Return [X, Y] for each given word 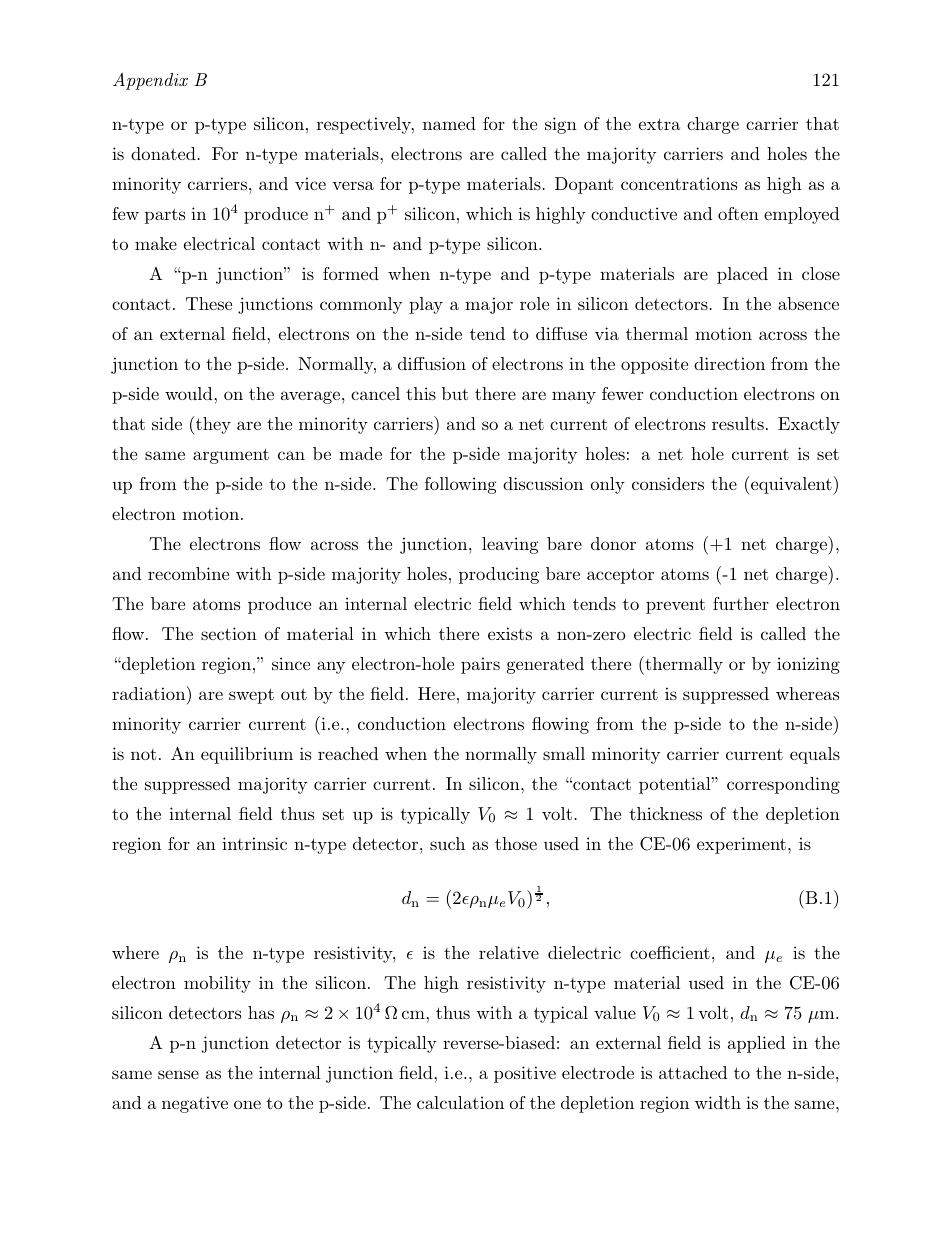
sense [178, 1074]
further [741, 603]
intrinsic [254, 843]
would [190, 393]
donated [163, 153]
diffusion [432, 363]
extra [659, 124]
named [449, 123]
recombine [188, 573]
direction [729, 363]
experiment [741, 845]
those [516, 843]
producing [499, 575]
